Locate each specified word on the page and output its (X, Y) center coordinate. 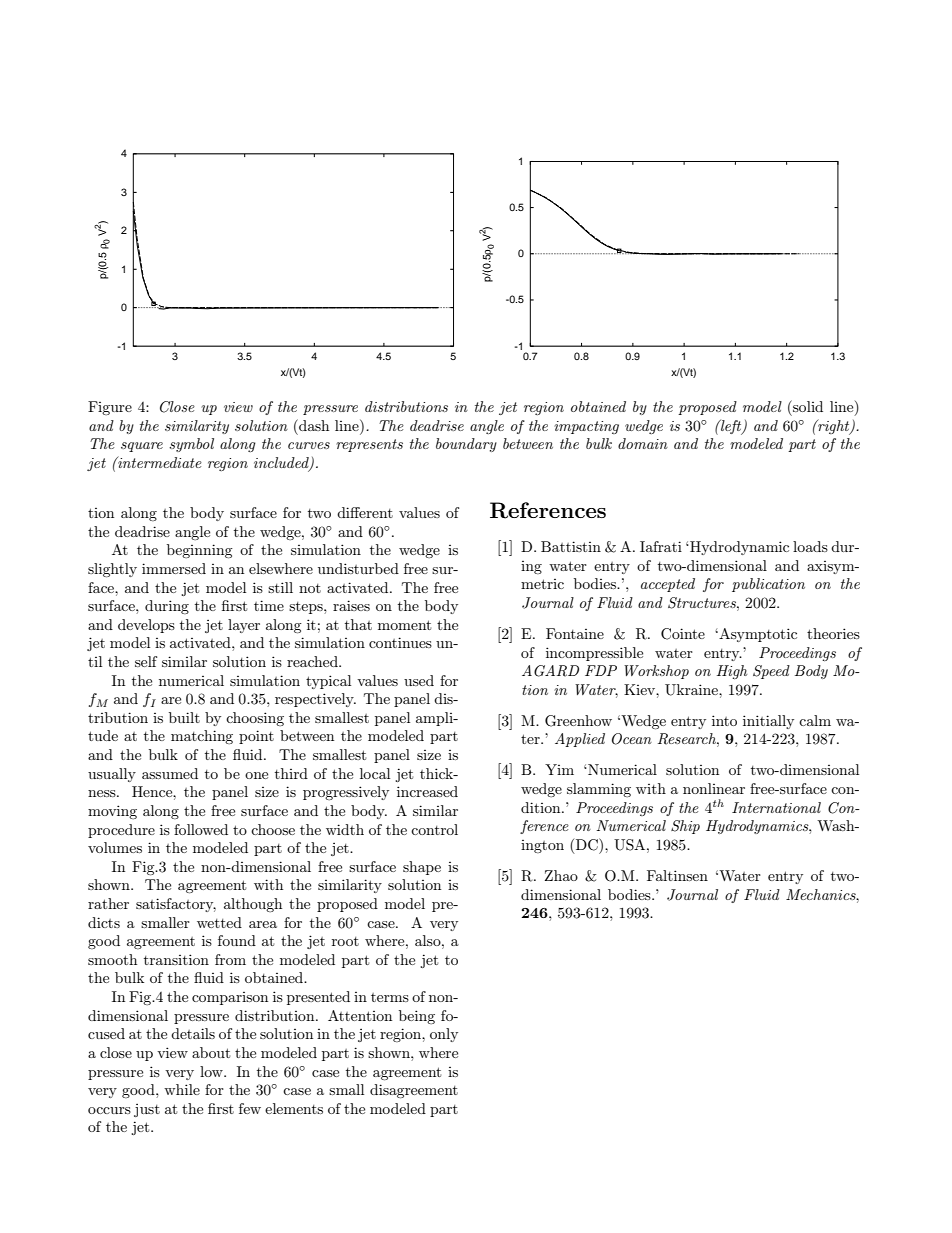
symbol (191, 445)
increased (427, 791)
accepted (668, 585)
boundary (466, 445)
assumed (170, 773)
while (182, 1089)
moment (404, 625)
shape (422, 868)
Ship (685, 827)
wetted (219, 922)
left (731, 427)
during (167, 607)
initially (768, 722)
